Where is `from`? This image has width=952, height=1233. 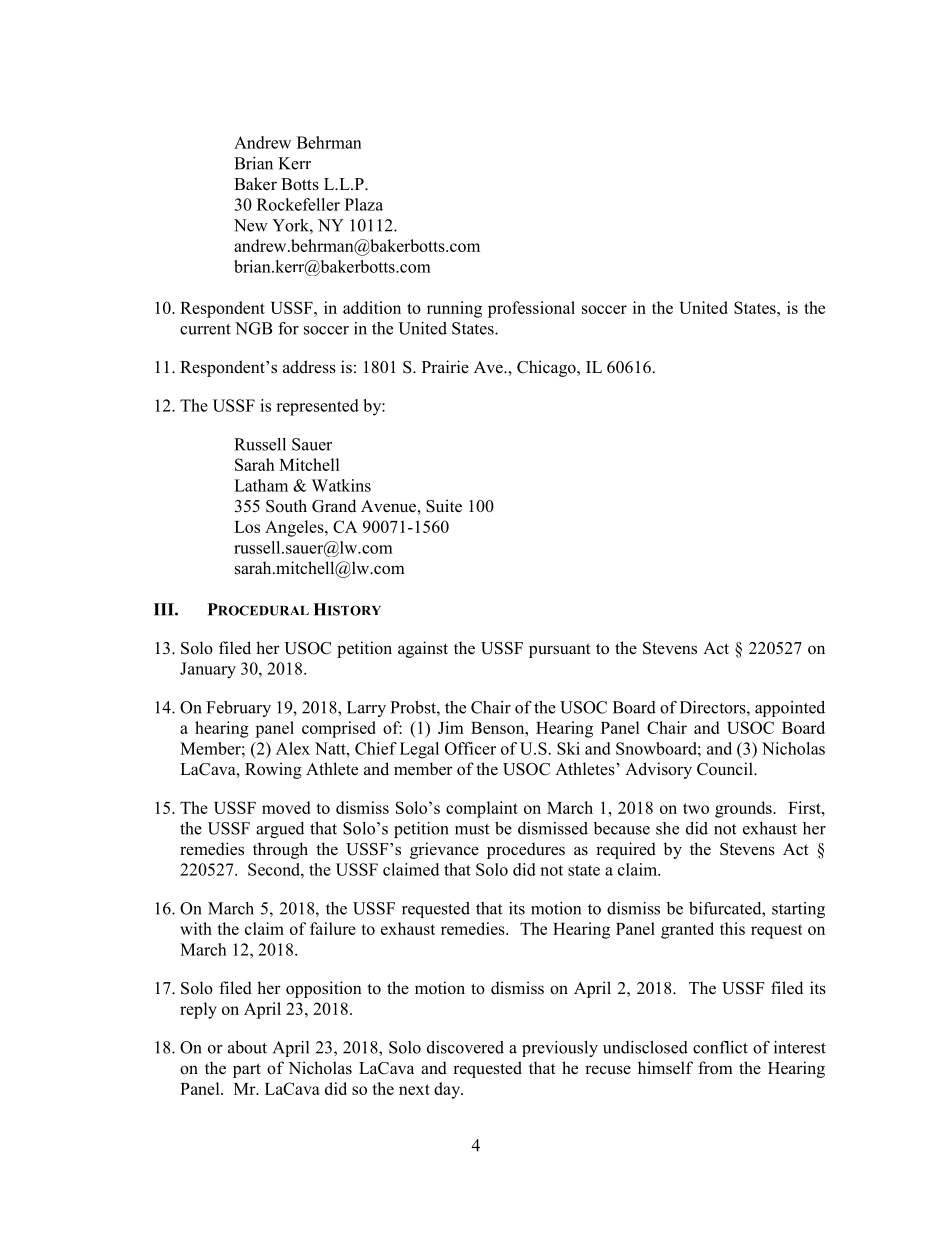
from is located at coordinates (715, 1068).
